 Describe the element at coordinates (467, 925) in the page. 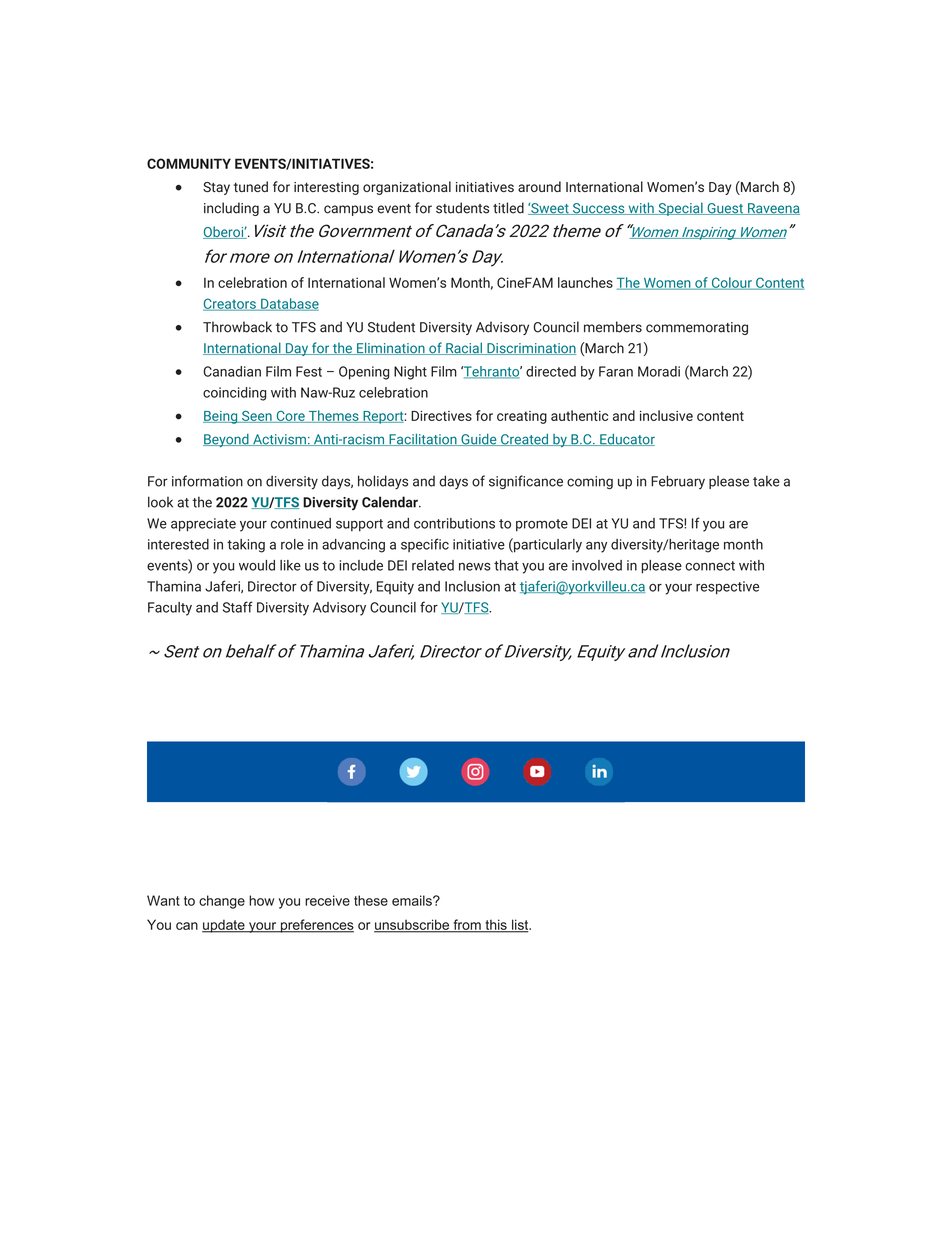

I see `from` at that location.
